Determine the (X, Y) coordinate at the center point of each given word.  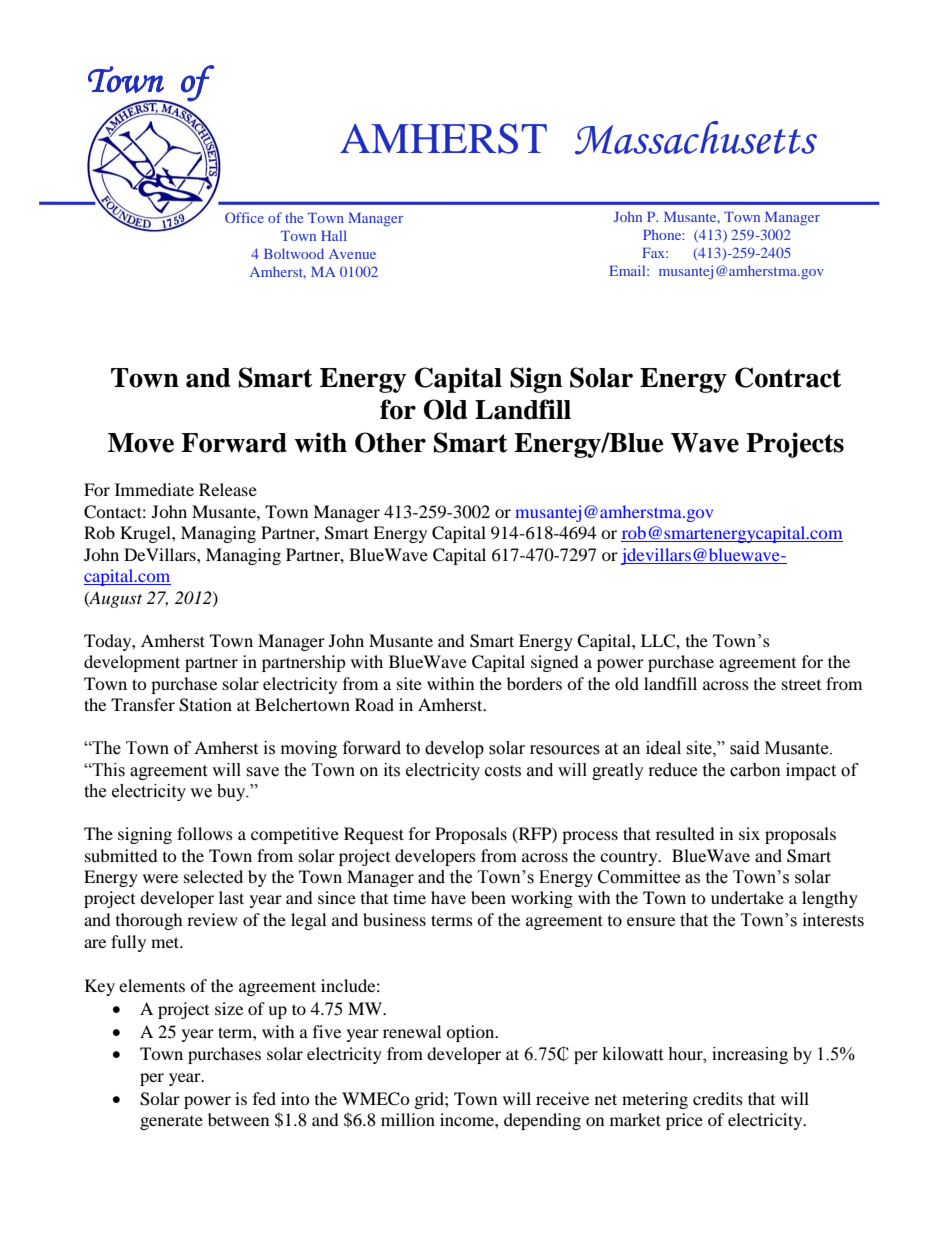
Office (244, 217)
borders (534, 683)
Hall (334, 235)
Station (205, 705)
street (801, 685)
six (749, 833)
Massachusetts (696, 138)
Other (390, 442)
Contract (788, 377)
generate (171, 1123)
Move (141, 443)
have (448, 897)
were (160, 878)
